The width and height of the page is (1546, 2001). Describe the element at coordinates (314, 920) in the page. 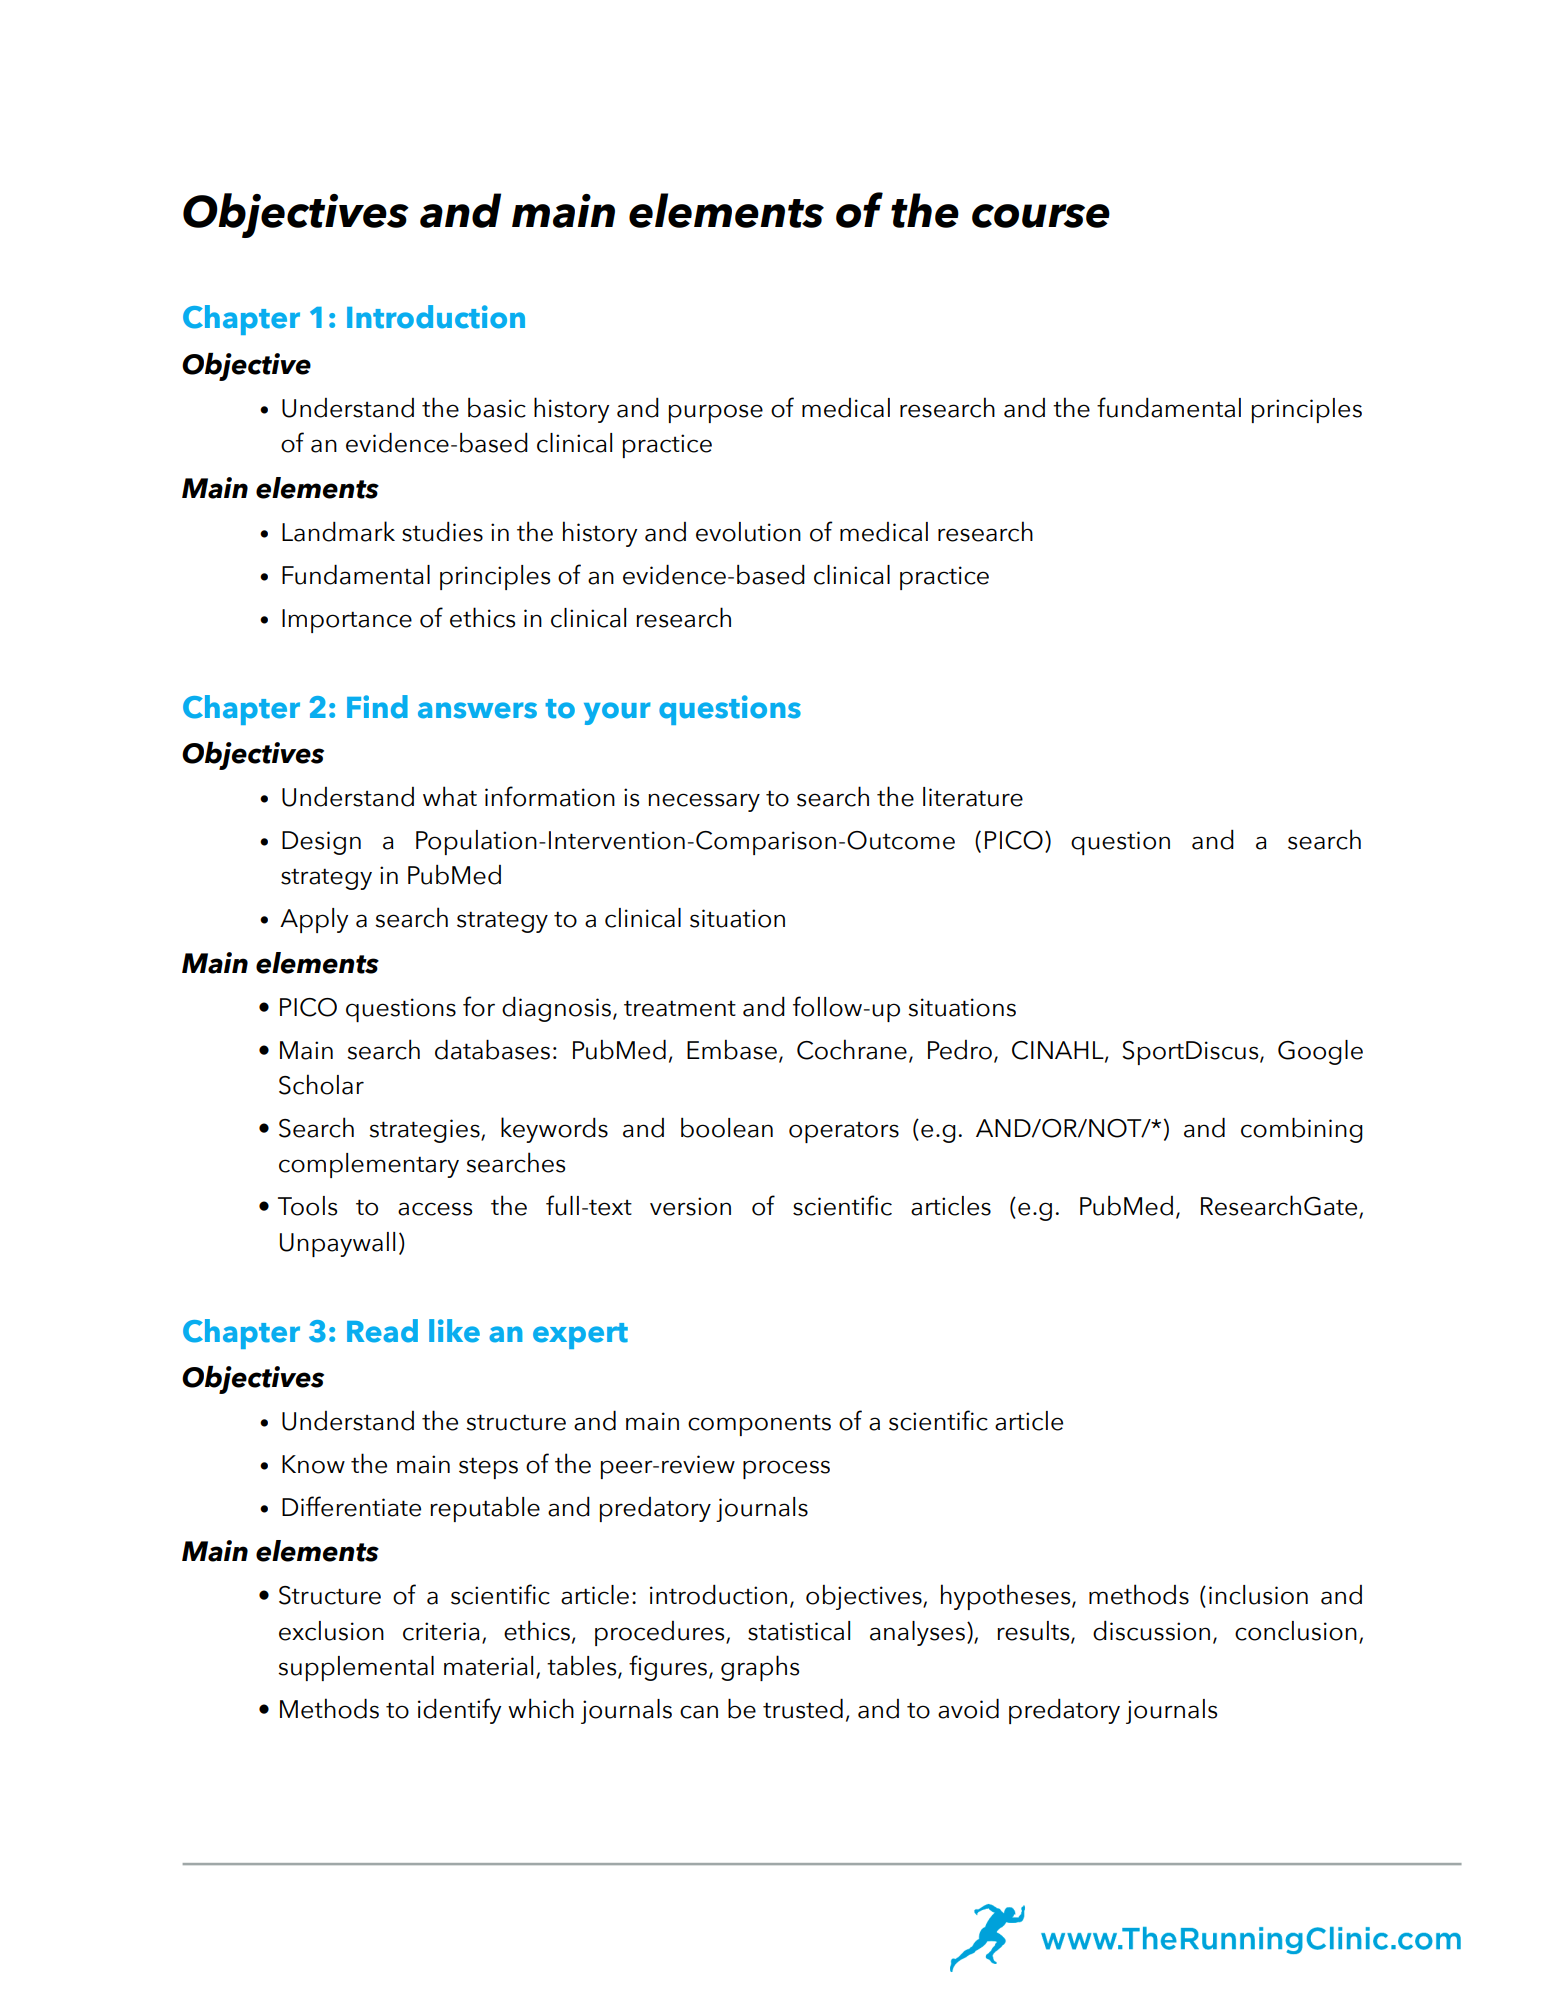

I see `Apply` at that location.
